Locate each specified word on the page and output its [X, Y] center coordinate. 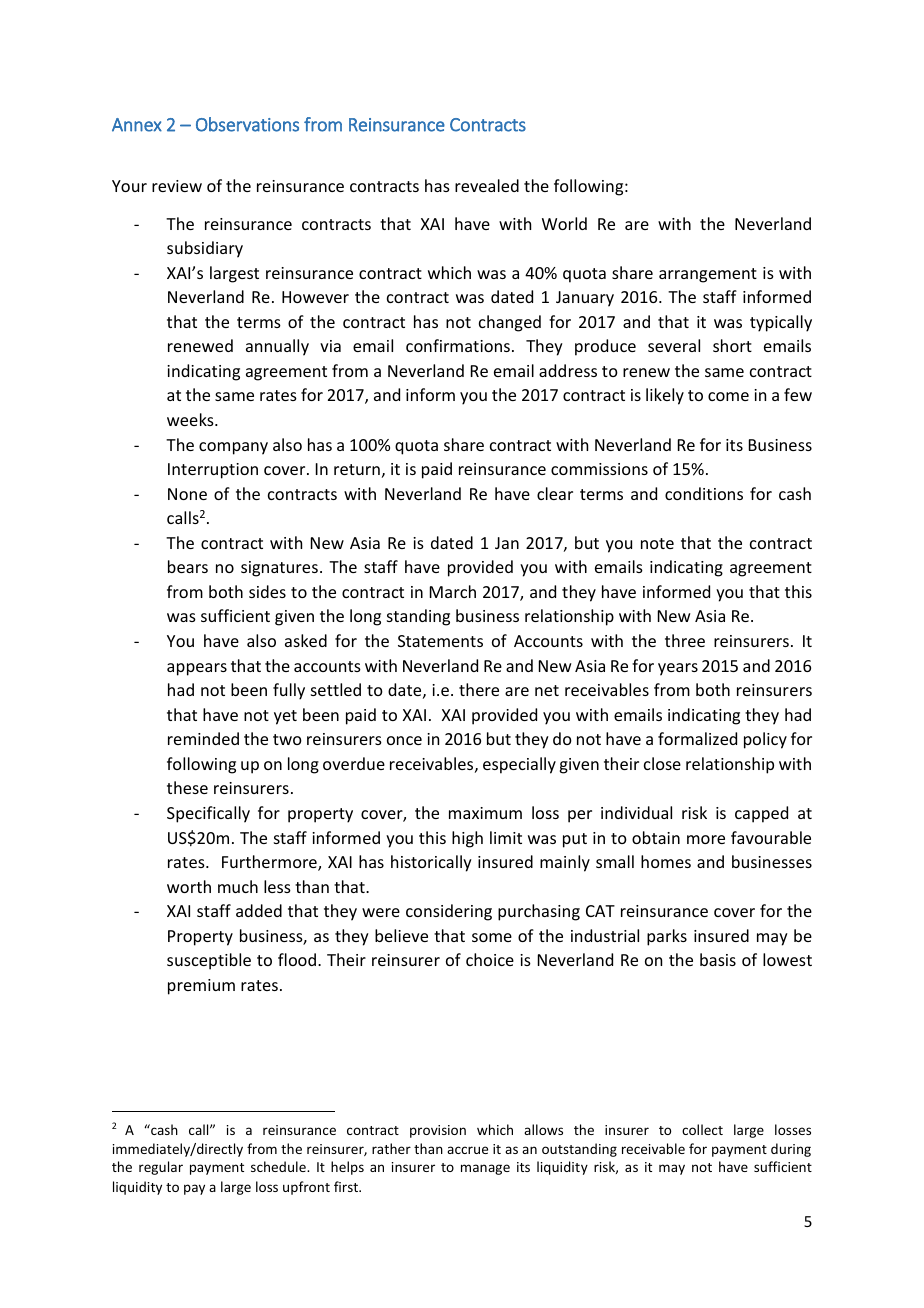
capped [761, 814]
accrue [467, 1150]
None [187, 494]
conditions [704, 493]
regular [161, 1168]
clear [555, 493]
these [187, 787]
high [467, 839]
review [177, 186]
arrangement [708, 275]
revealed [487, 185]
